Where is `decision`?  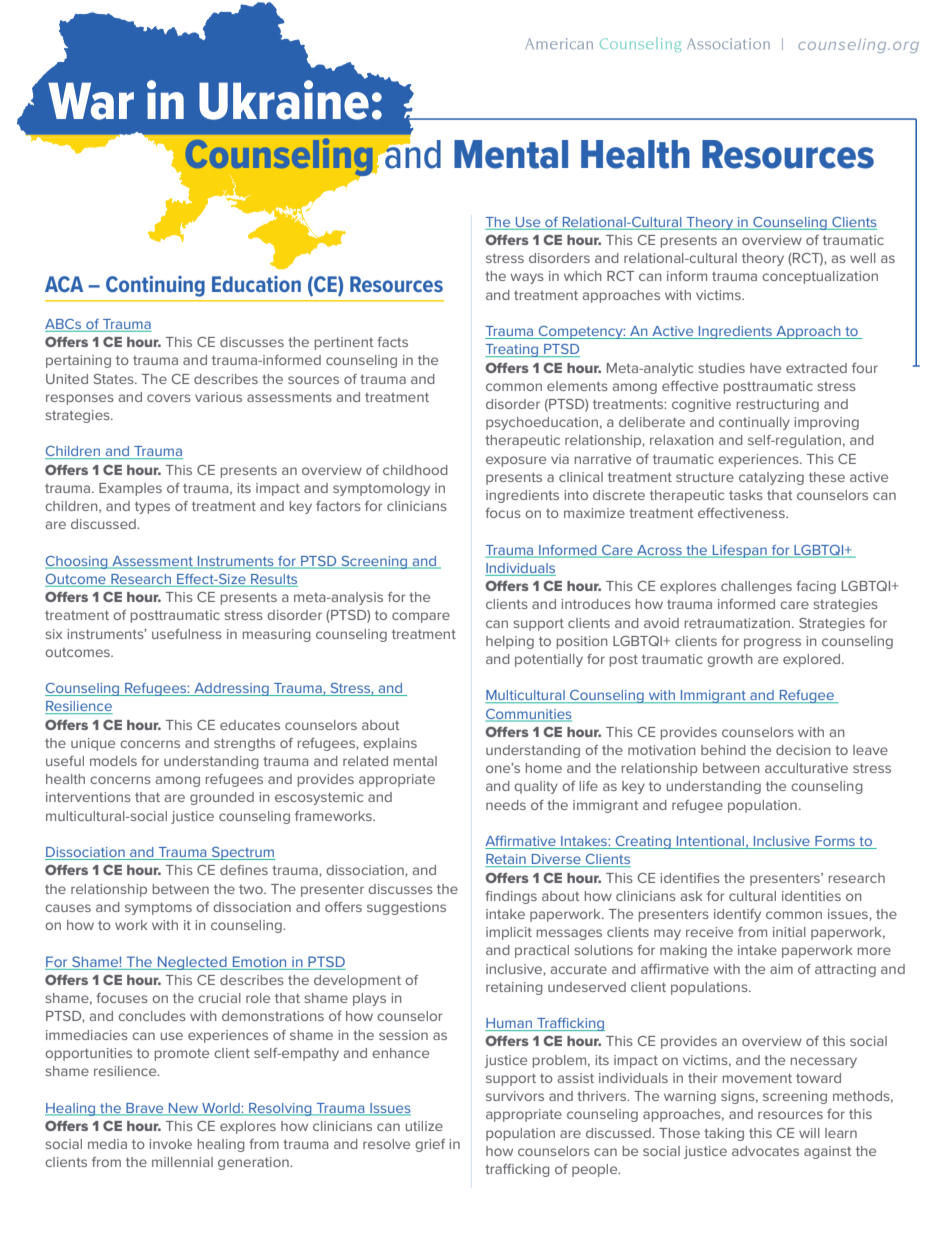 decision is located at coordinates (803, 750).
